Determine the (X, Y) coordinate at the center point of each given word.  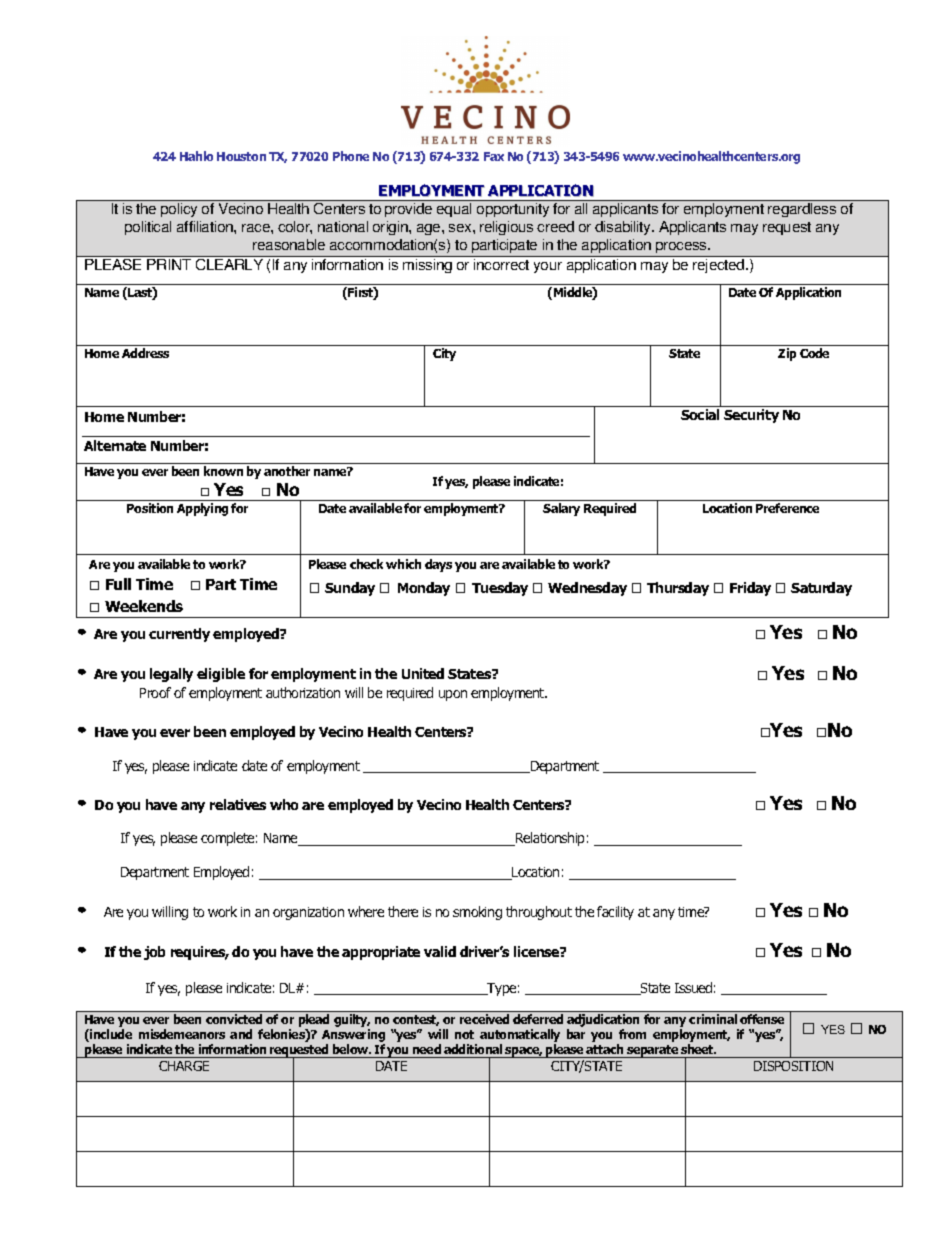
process (682, 247)
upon (453, 695)
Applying (202, 509)
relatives (238, 804)
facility (615, 913)
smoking (477, 913)
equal (454, 210)
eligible (221, 675)
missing (427, 266)
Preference (787, 508)
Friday (750, 589)
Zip (787, 354)
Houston (241, 156)
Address (145, 353)
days (438, 565)
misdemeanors (182, 1034)
